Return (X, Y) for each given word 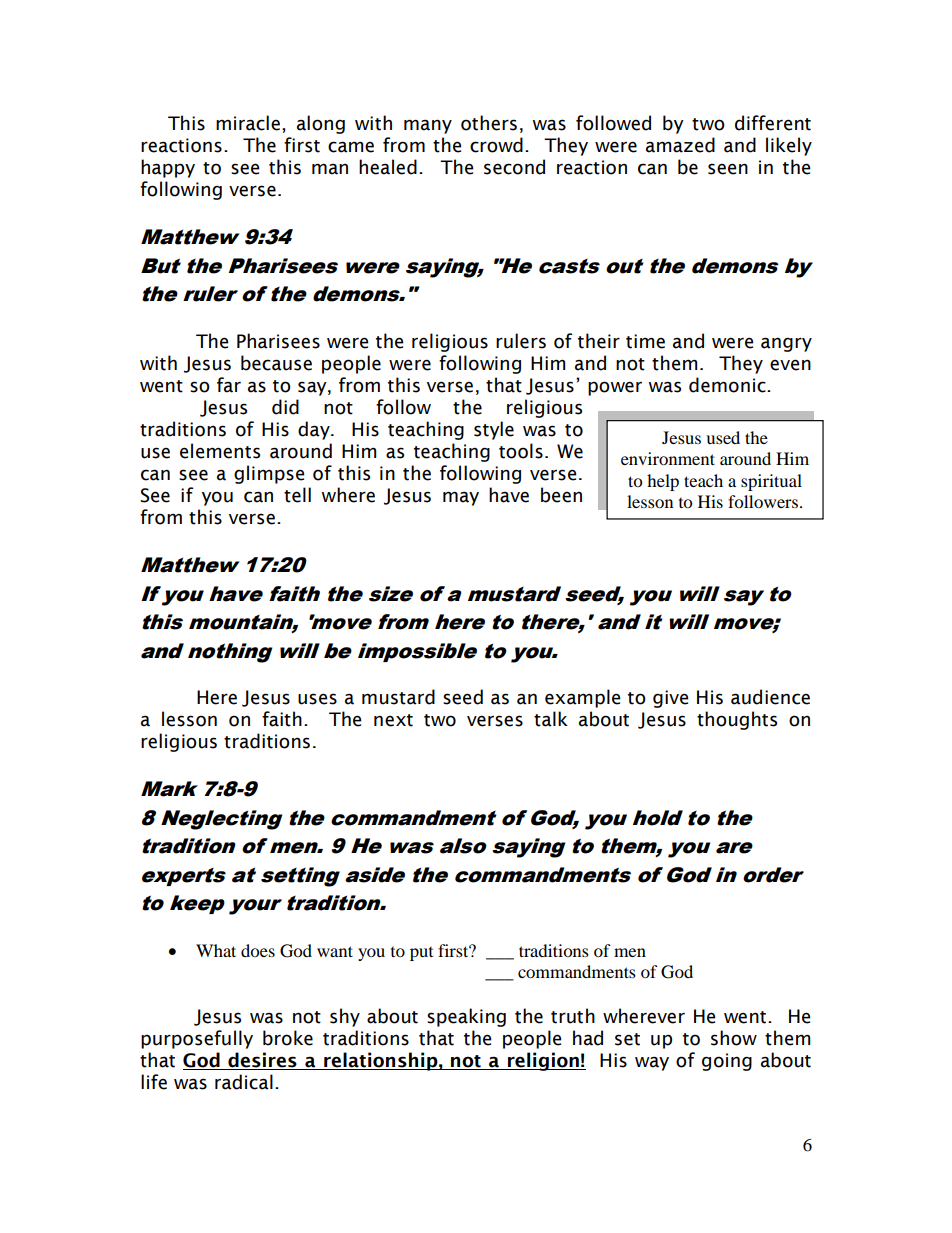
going (727, 1062)
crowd (496, 145)
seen (728, 169)
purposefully (197, 1039)
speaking (466, 1017)
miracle (248, 123)
